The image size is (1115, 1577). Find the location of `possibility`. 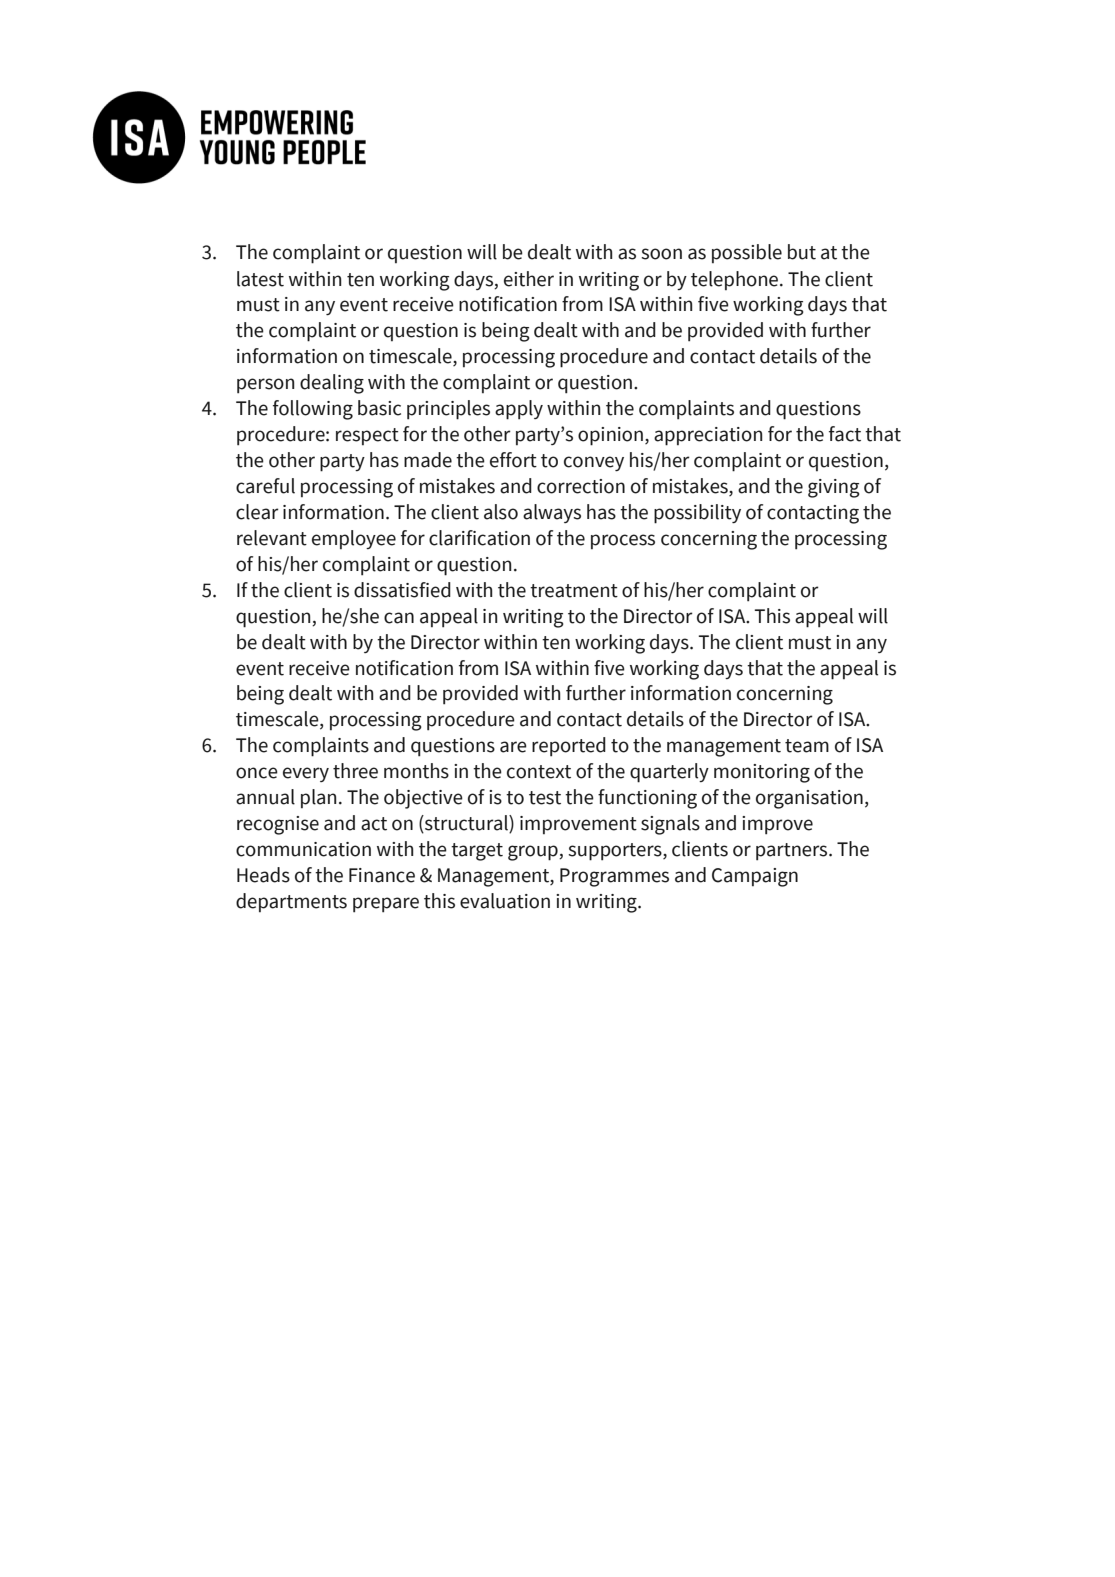

possibility is located at coordinates (697, 514).
